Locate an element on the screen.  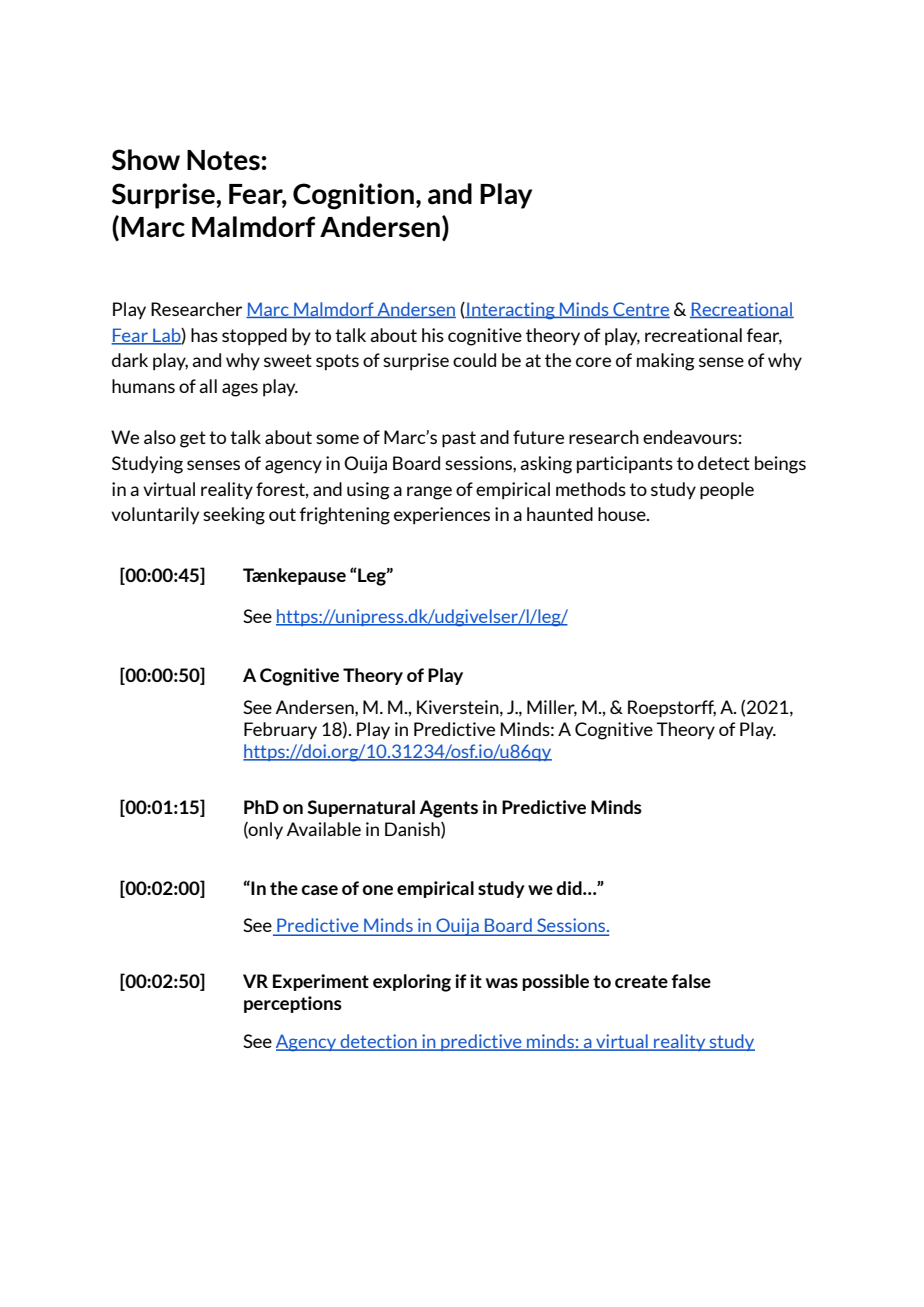
Cognition is located at coordinates (353, 196).
